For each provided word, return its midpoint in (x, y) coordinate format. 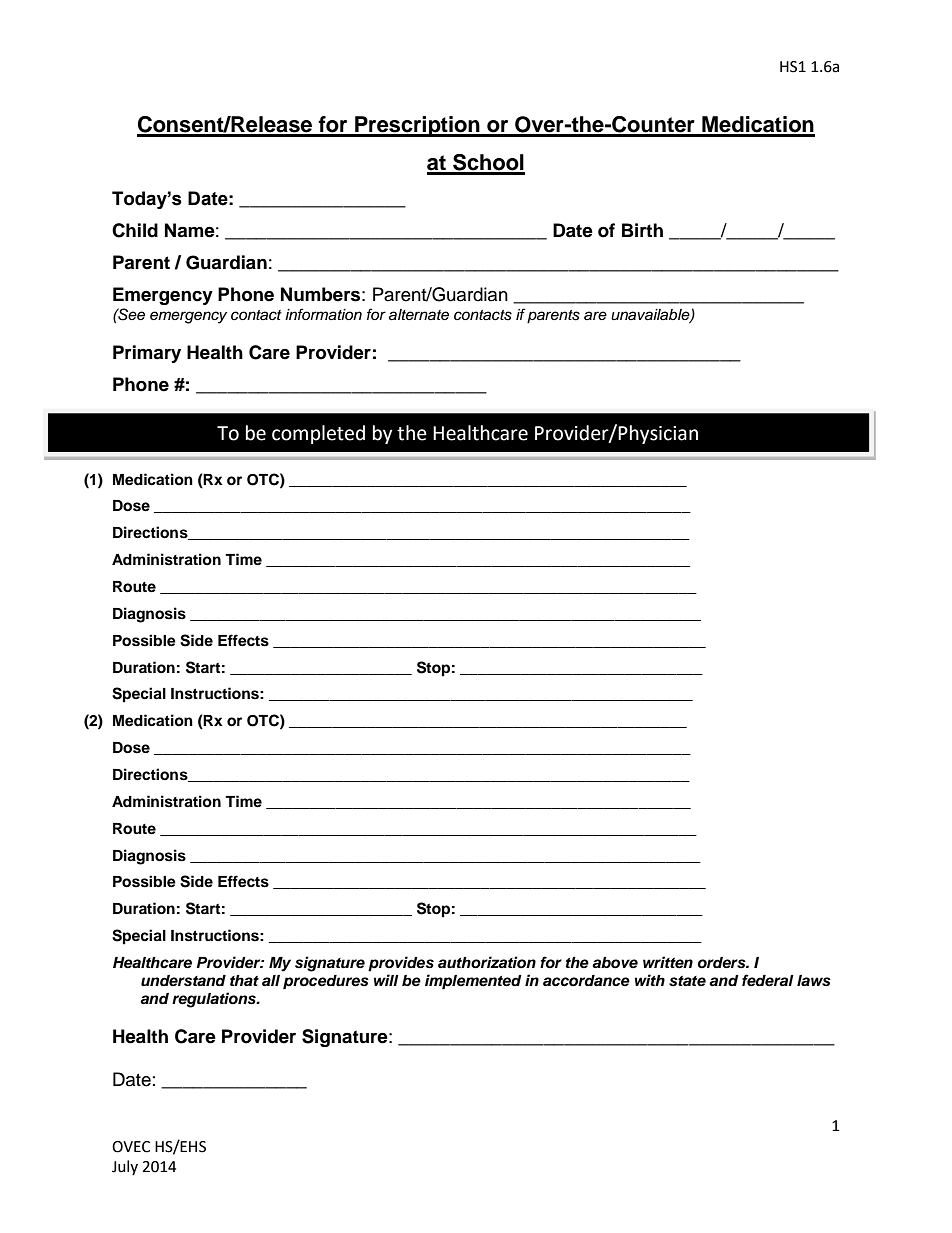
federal (768, 980)
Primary (147, 354)
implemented (473, 982)
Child (135, 230)
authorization (487, 962)
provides (401, 964)
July (125, 1167)
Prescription (417, 126)
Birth (642, 230)
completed (318, 434)
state (687, 981)
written (668, 962)
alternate (419, 315)
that (244, 980)
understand (183, 981)
